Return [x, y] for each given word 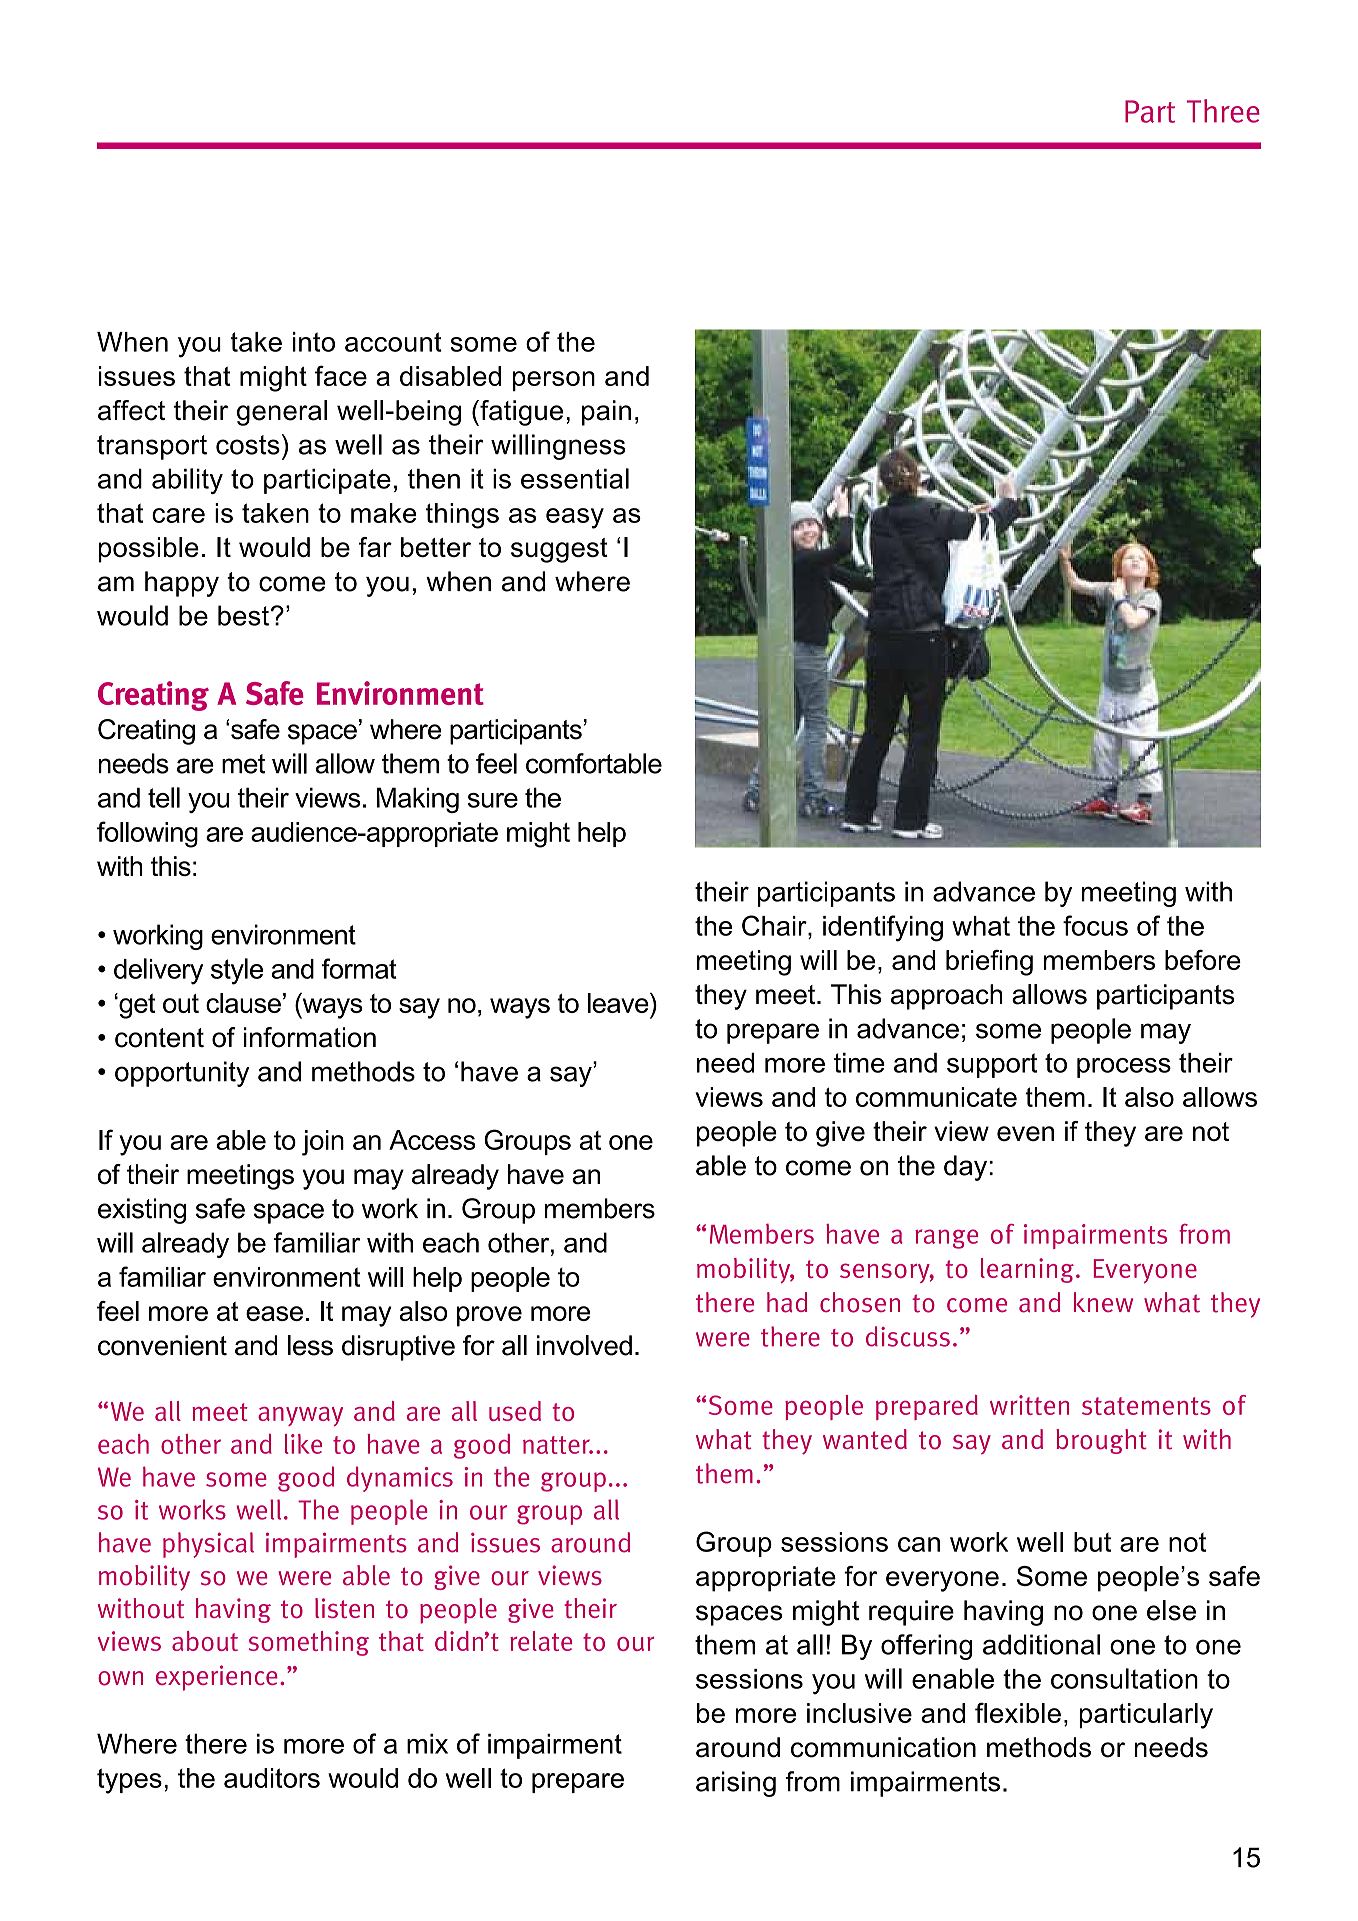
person [554, 381]
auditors [272, 1778]
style [237, 971]
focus [1095, 925]
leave [619, 1003]
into [314, 342]
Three [1223, 111]
